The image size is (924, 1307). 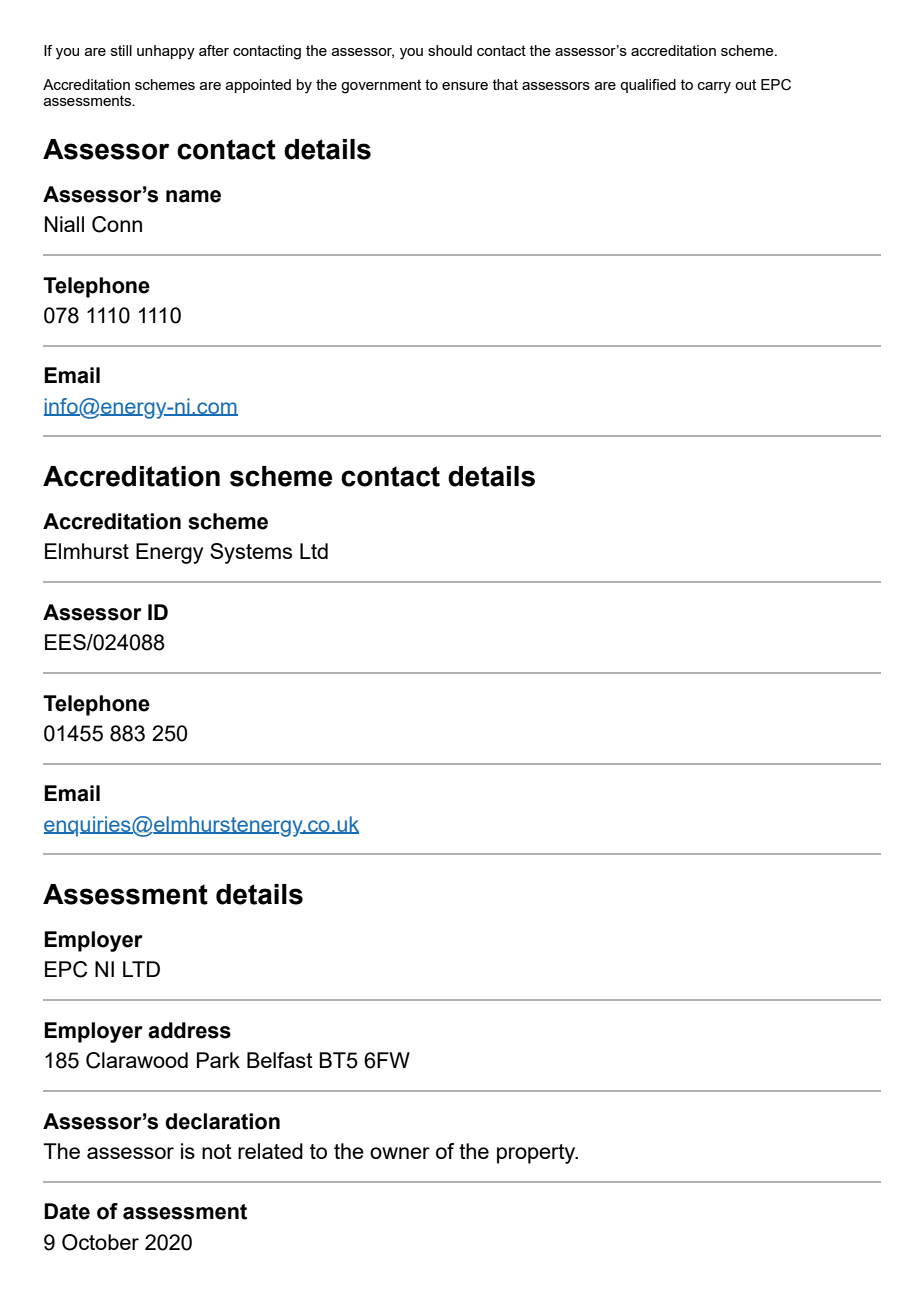 What do you see at coordinates (280, 1060) in the screenshot?
I see `Belfast` at bounding box center [280, 1060].
